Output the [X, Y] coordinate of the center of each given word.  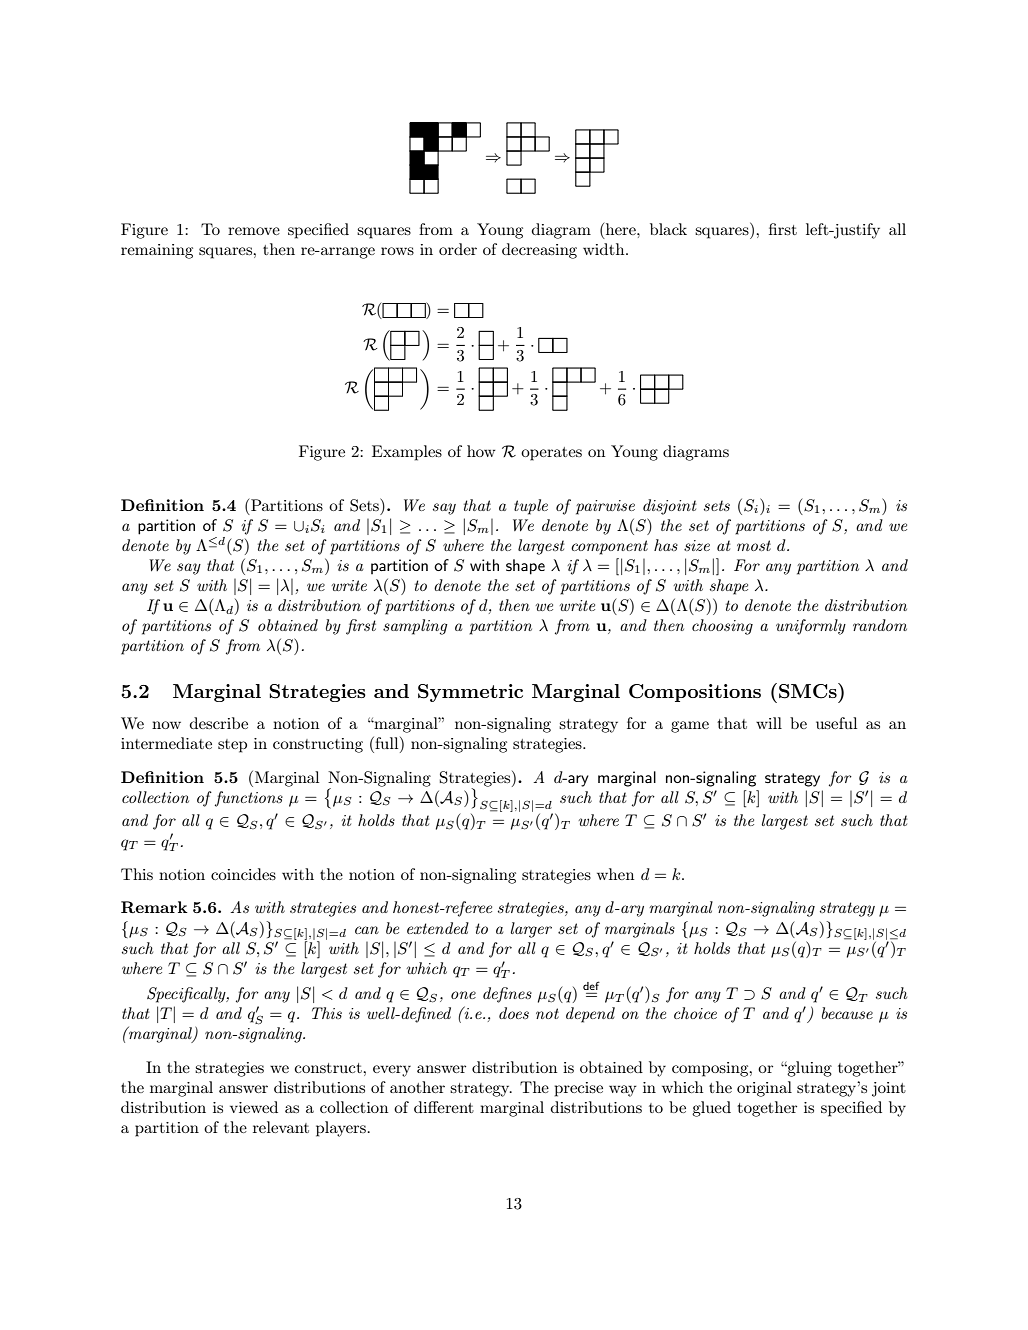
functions [249, 799]
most [754, 545]
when [615, 874]
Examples [407, 453]
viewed [254, 1107]
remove [254, 231]
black [668, 229]
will [769, 723]
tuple [531, 507]
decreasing [539, 251]
